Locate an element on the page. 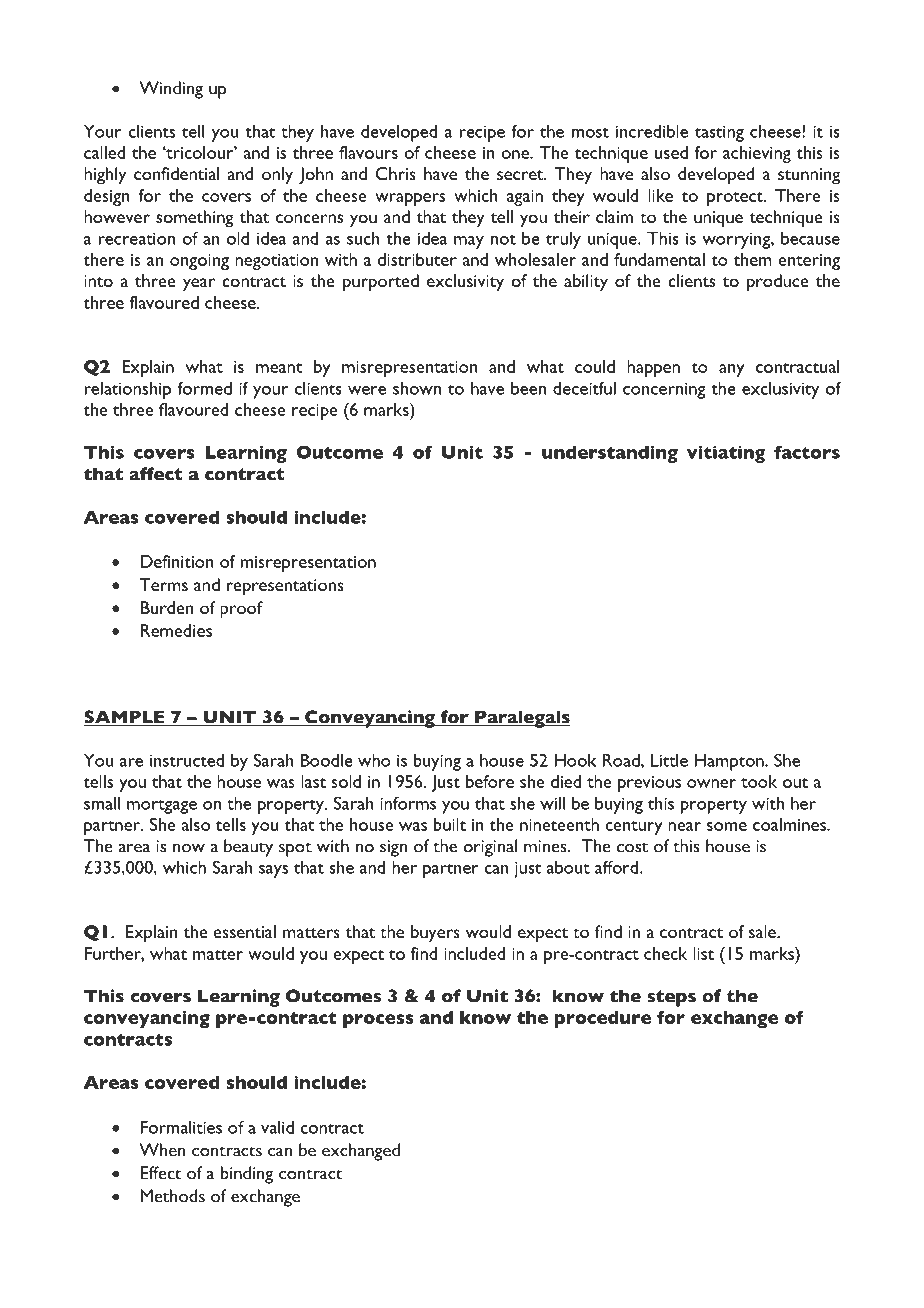 This page has width=924, height=1308. Effect is located at coordinates (161, 1173).
